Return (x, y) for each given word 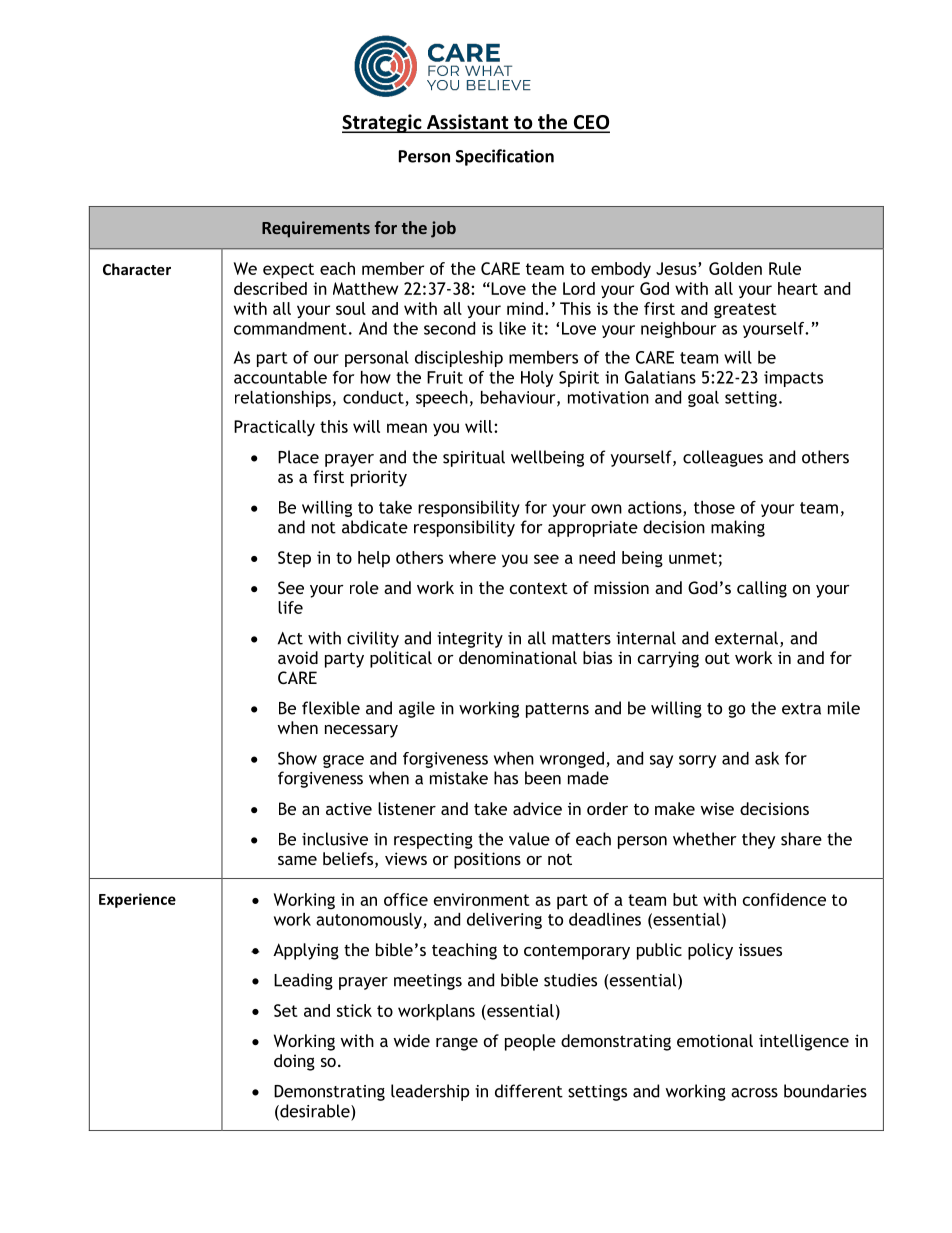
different (529, 1091)
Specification (505, 157)
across (754, 1093)
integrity (470, 640)
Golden (735, 268)
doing (294, 1062)
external (746, 638)
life (290, 607)
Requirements (316, 229)
